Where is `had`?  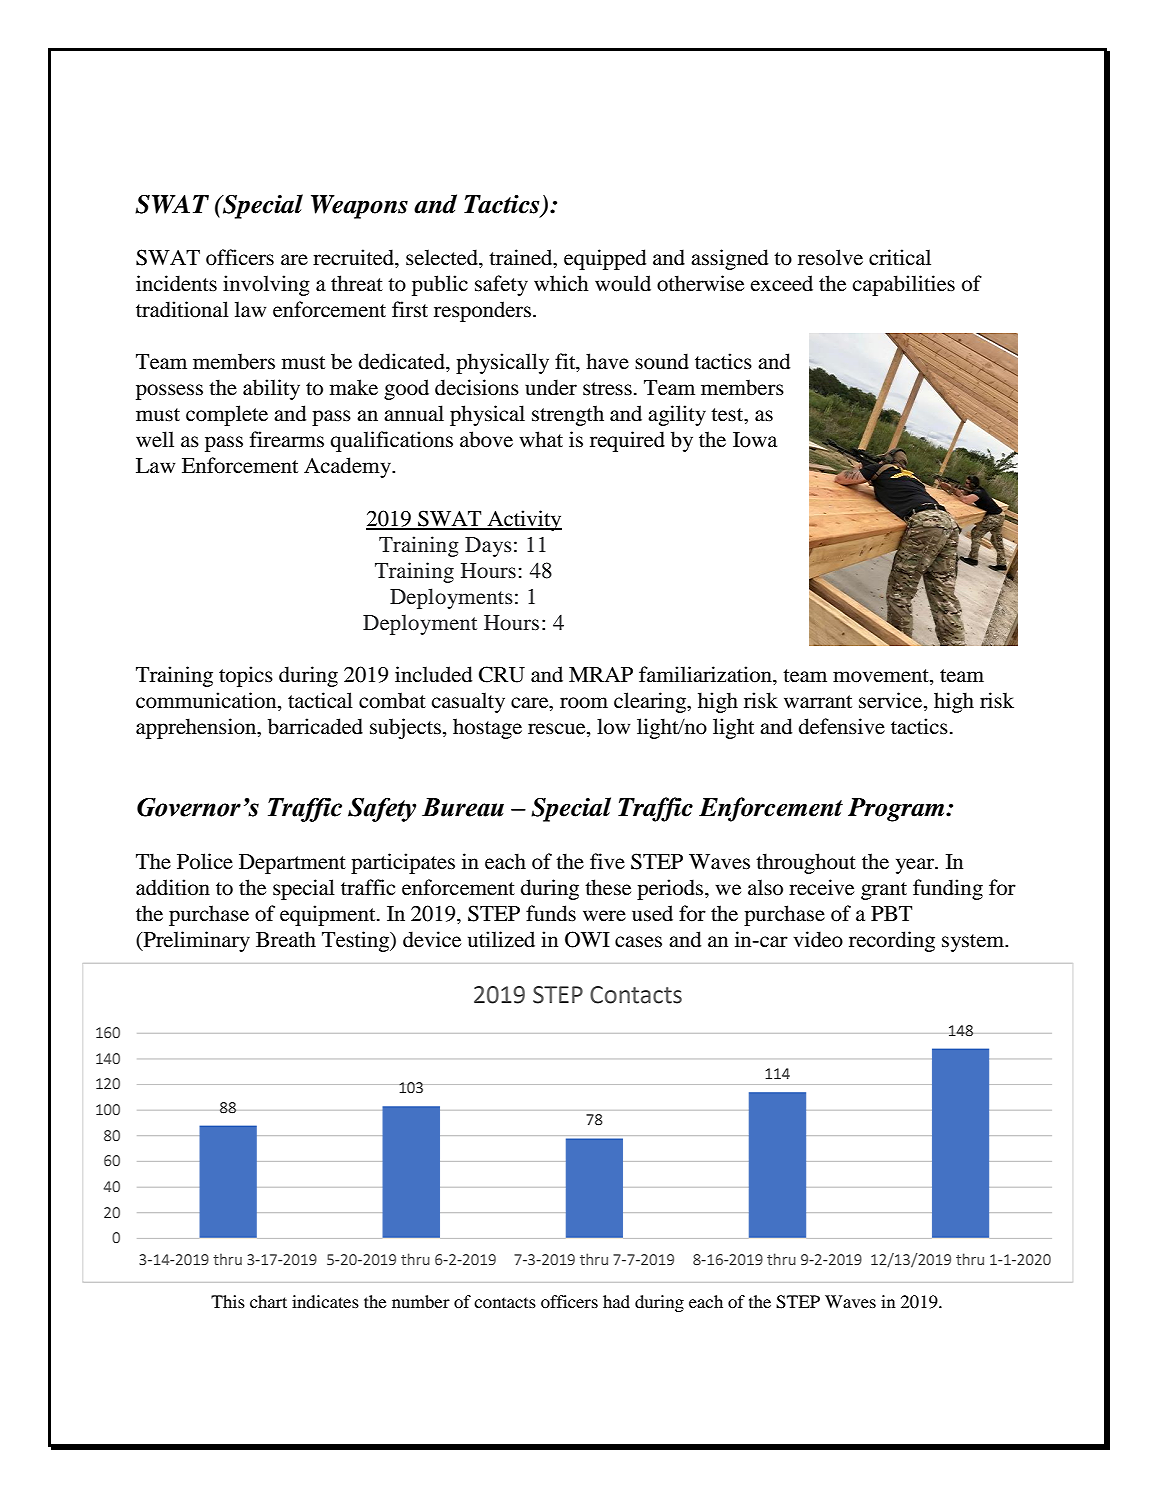
had is located at coordinates (616, 1301).
